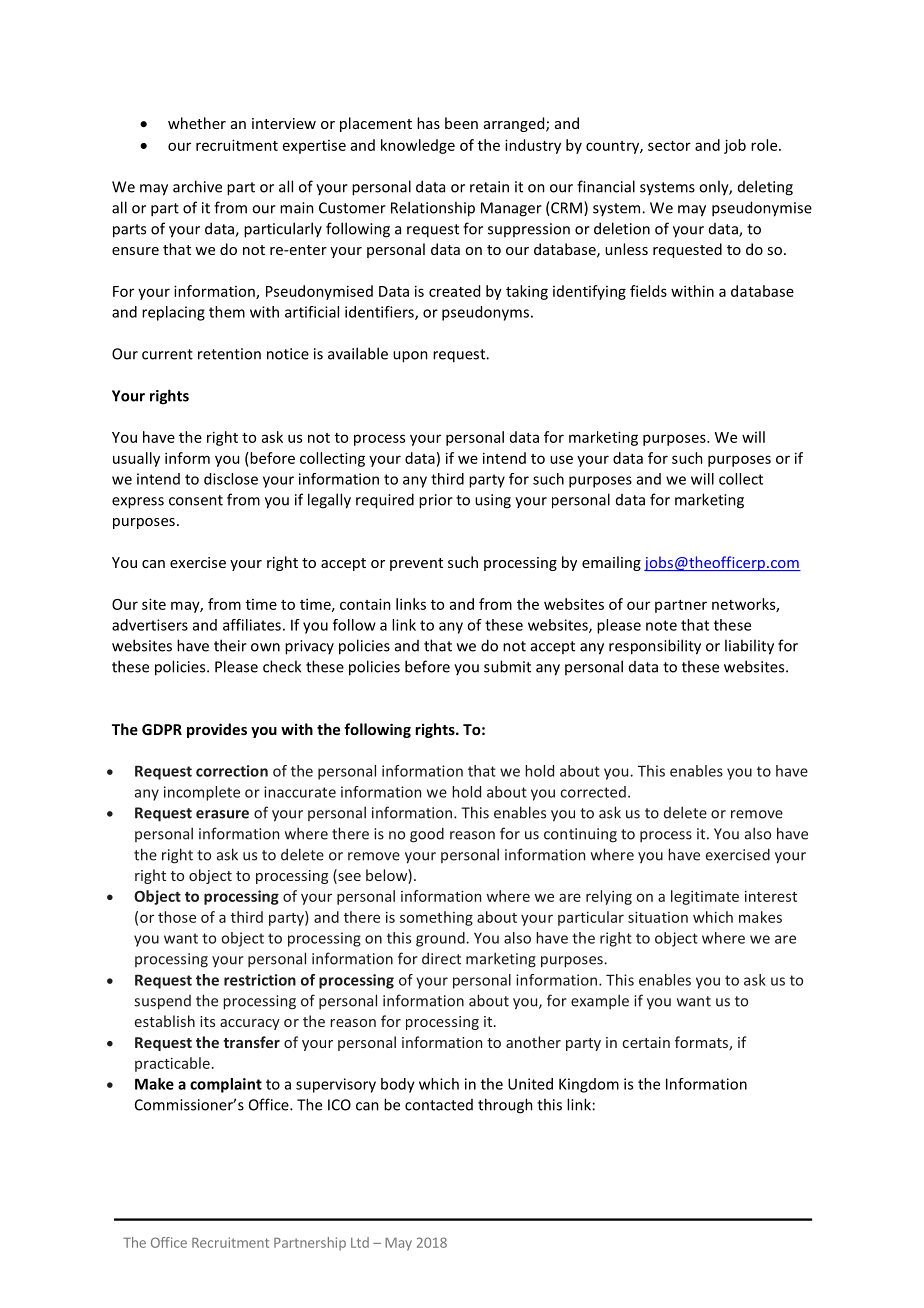 Image resolution: width=924 pixels, height=1308 pixels. Describe the element at coordinates (226, 1085) in the screenshot. I see `complaint` at that location.
